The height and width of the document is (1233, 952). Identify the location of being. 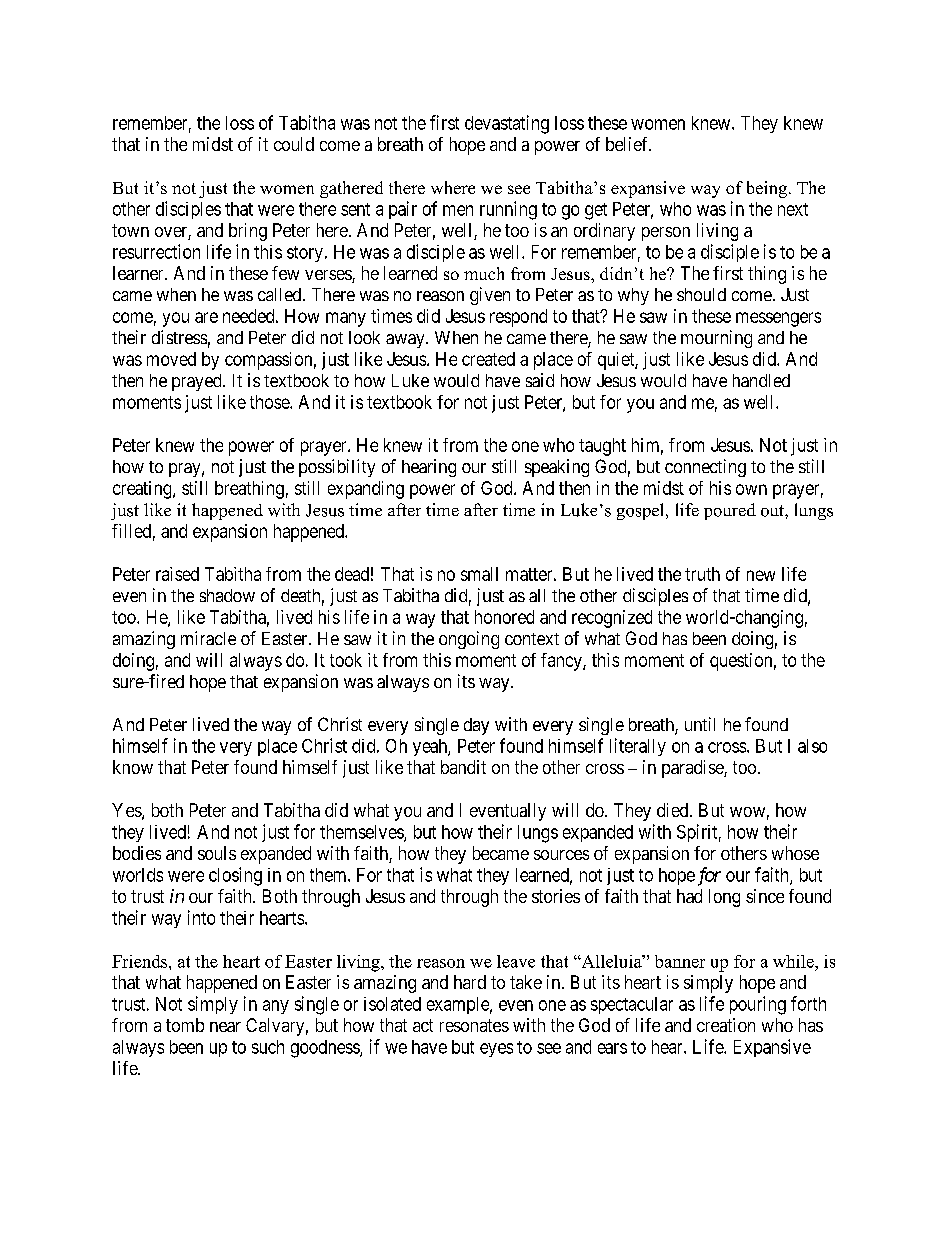
(767, 189).
